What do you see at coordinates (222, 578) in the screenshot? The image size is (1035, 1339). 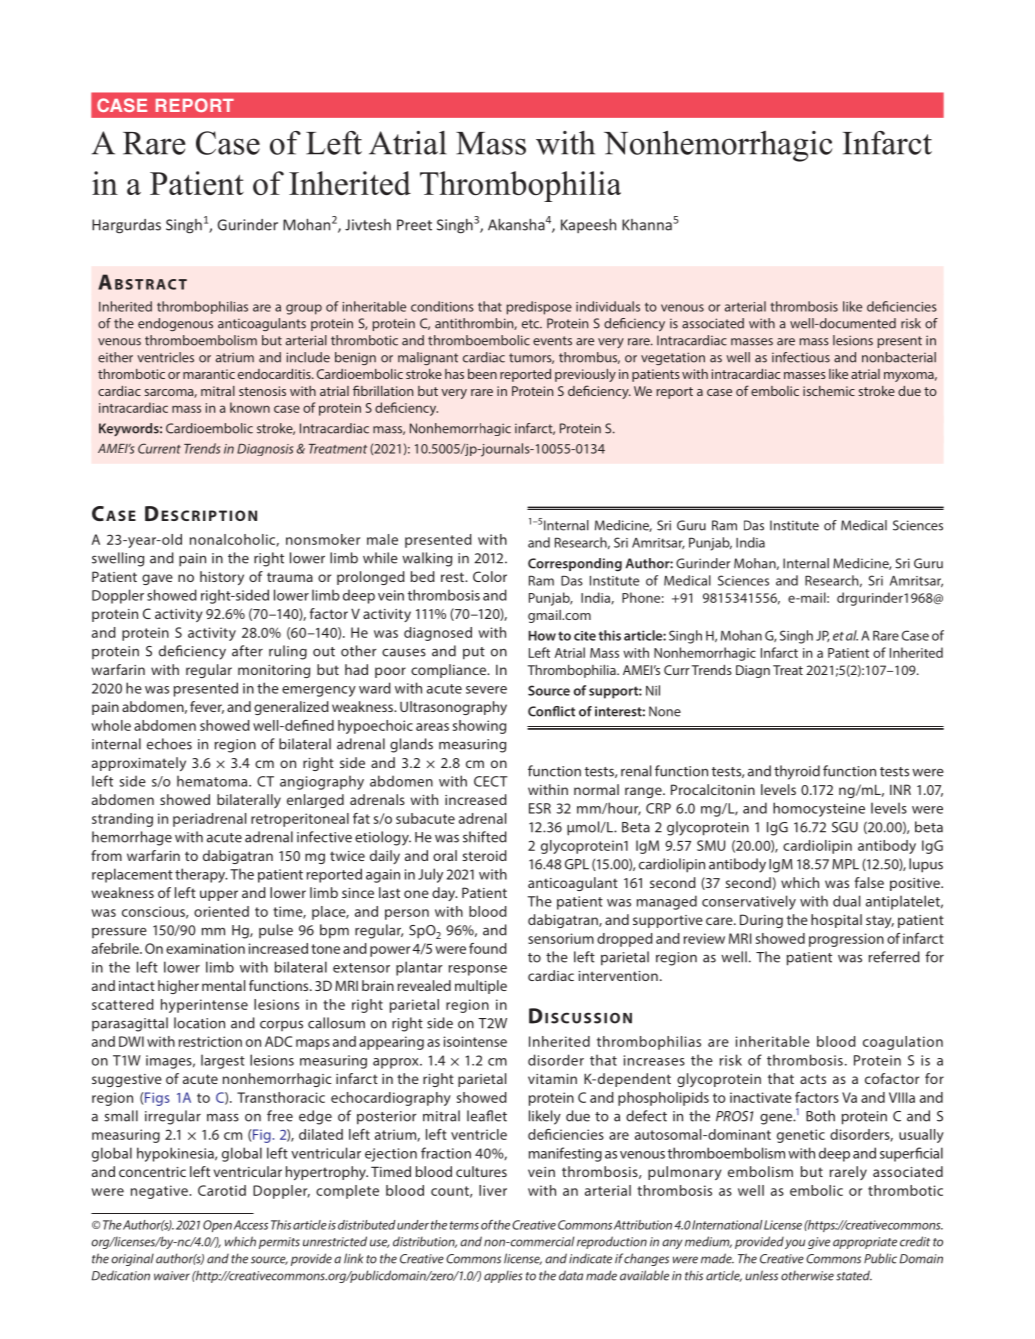 I see `history` at bounding box center [222, 578].
